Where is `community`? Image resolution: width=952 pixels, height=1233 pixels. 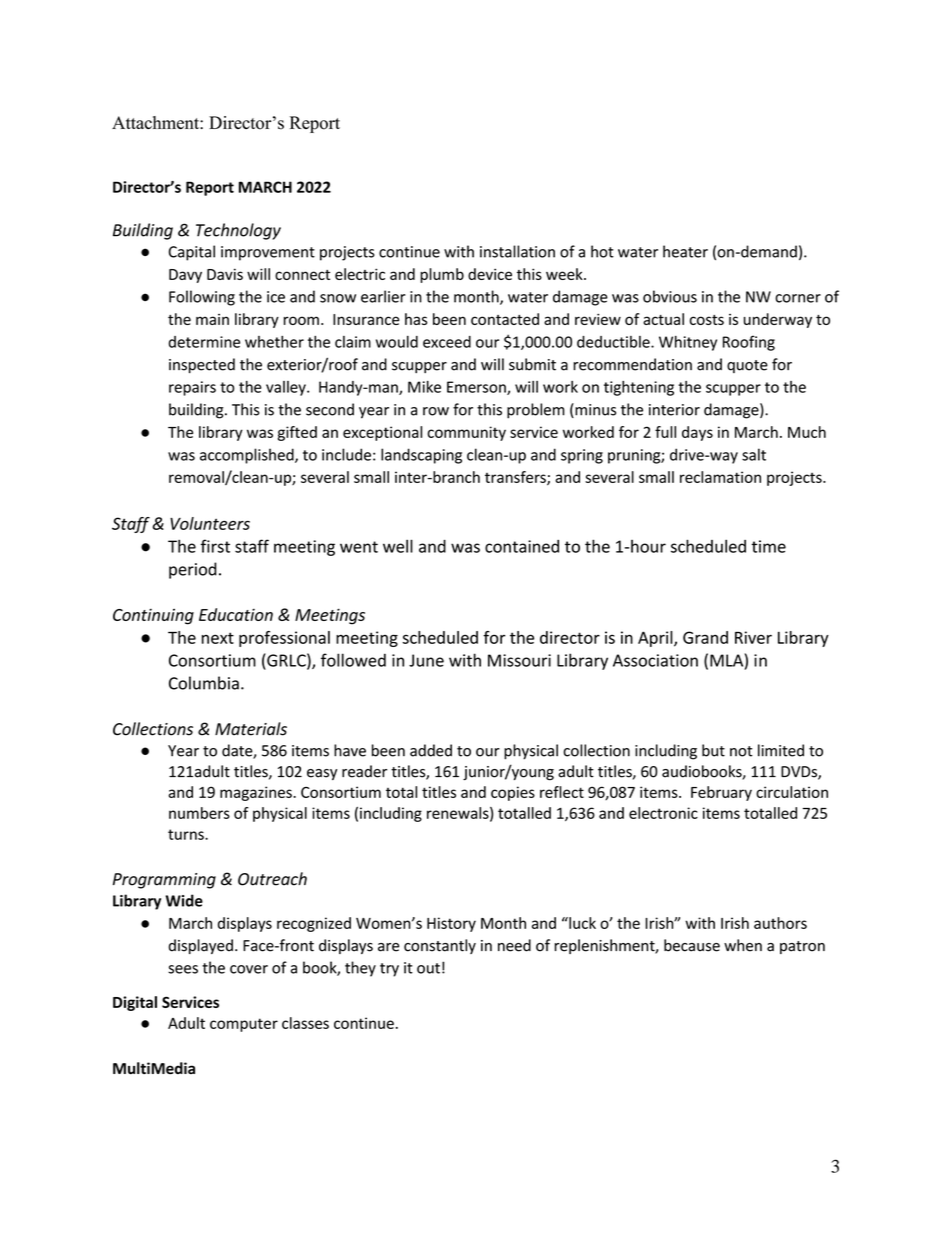
community is located at coordinates (466, 433).
